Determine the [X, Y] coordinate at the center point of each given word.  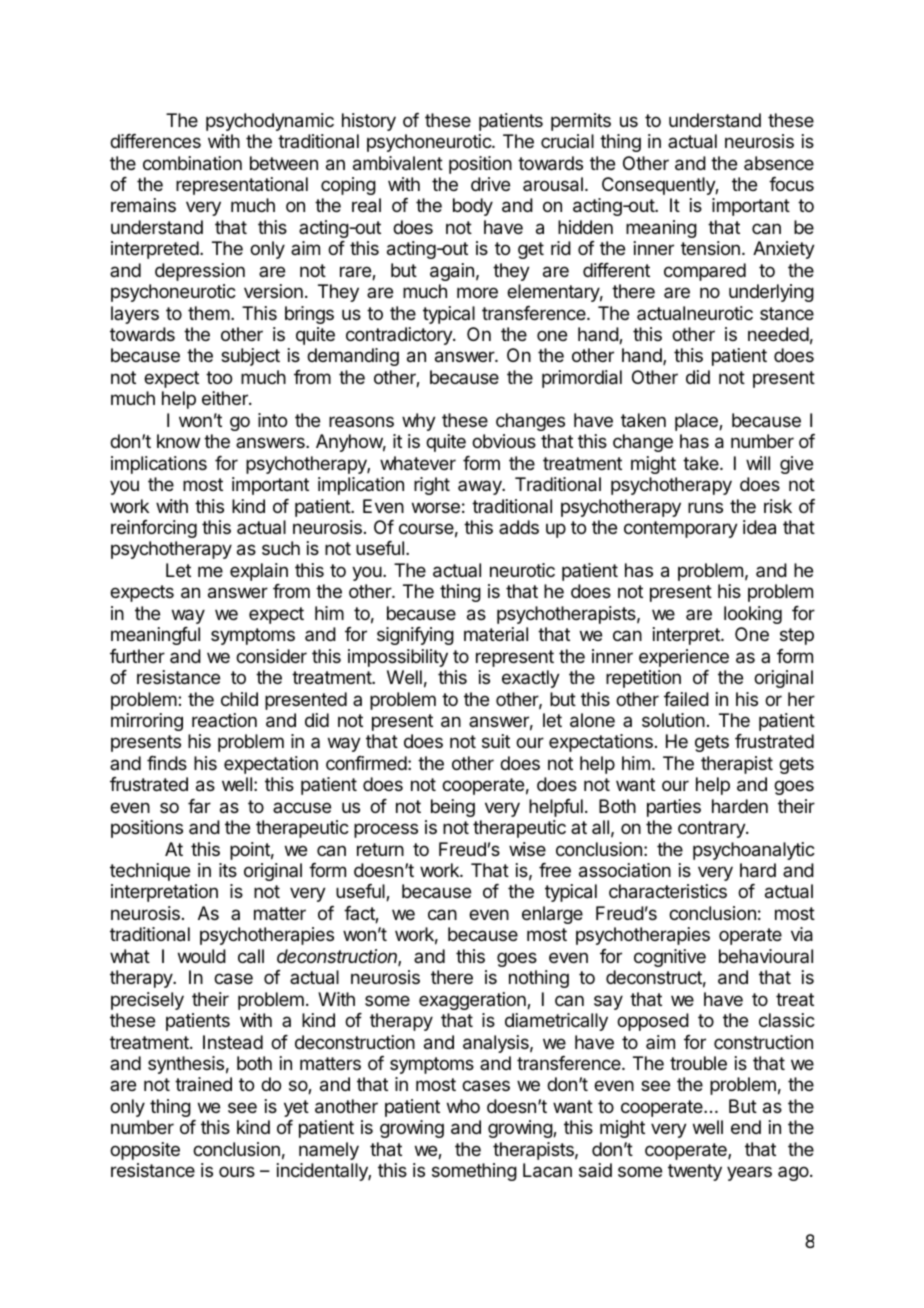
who [463, 1106]
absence [779, 163]
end [746, 1127]
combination [192, 163]
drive [490, 184]
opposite [145, 1151]
